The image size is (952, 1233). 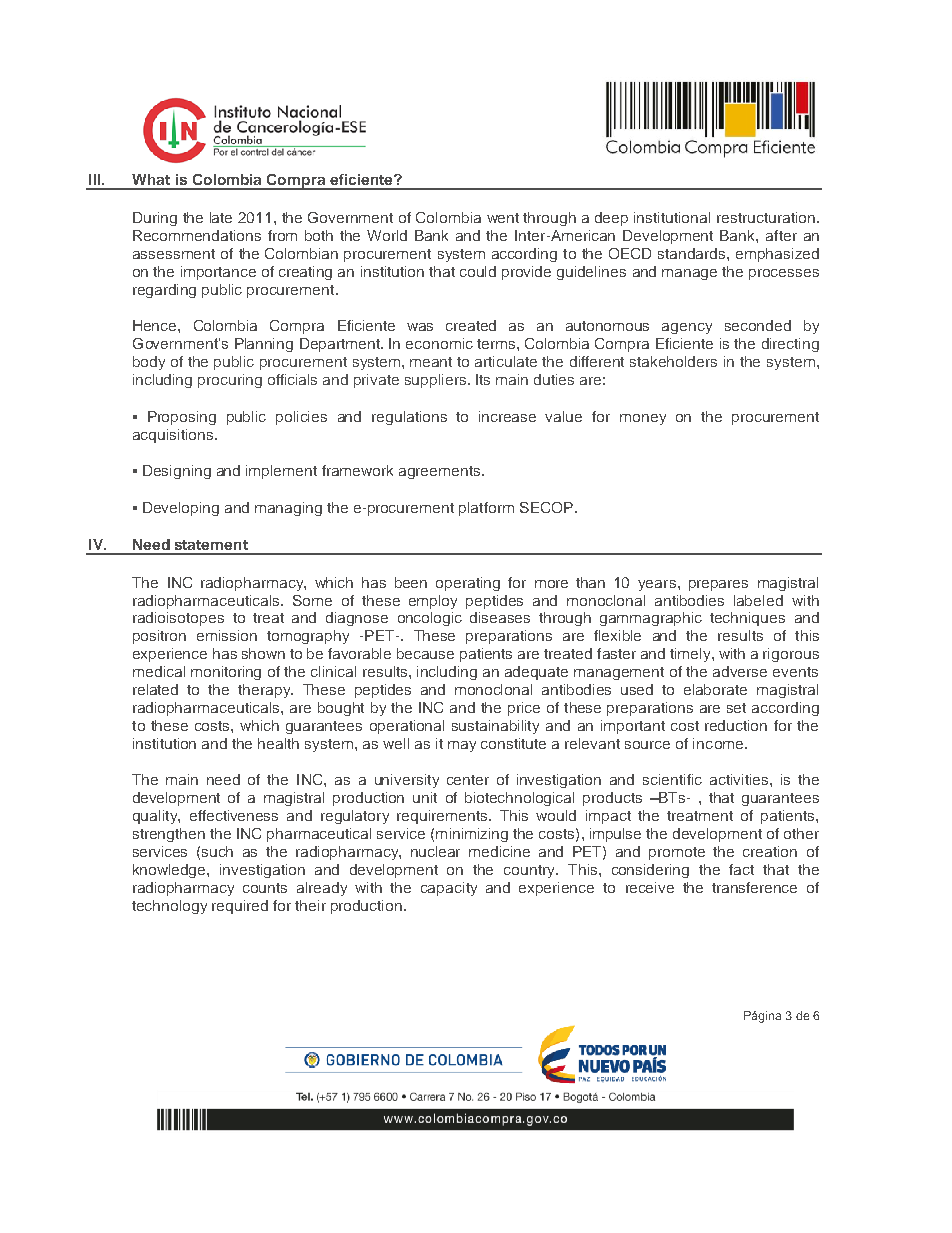 What do you see at coordinates (503, 218) in the page?
I see `went` at bounding box center [503, 218].
